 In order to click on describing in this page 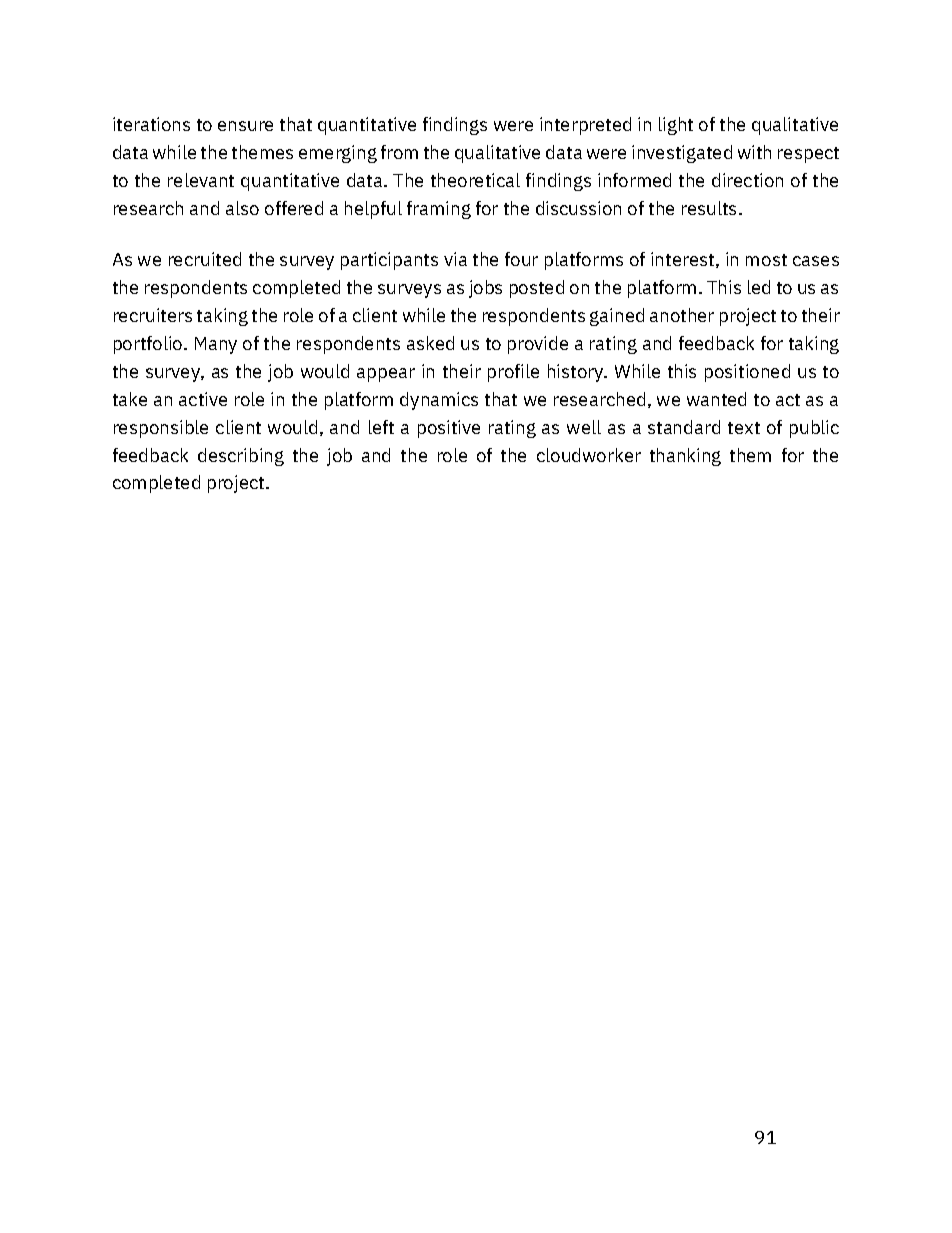, I will do `click(241, 457)`.
